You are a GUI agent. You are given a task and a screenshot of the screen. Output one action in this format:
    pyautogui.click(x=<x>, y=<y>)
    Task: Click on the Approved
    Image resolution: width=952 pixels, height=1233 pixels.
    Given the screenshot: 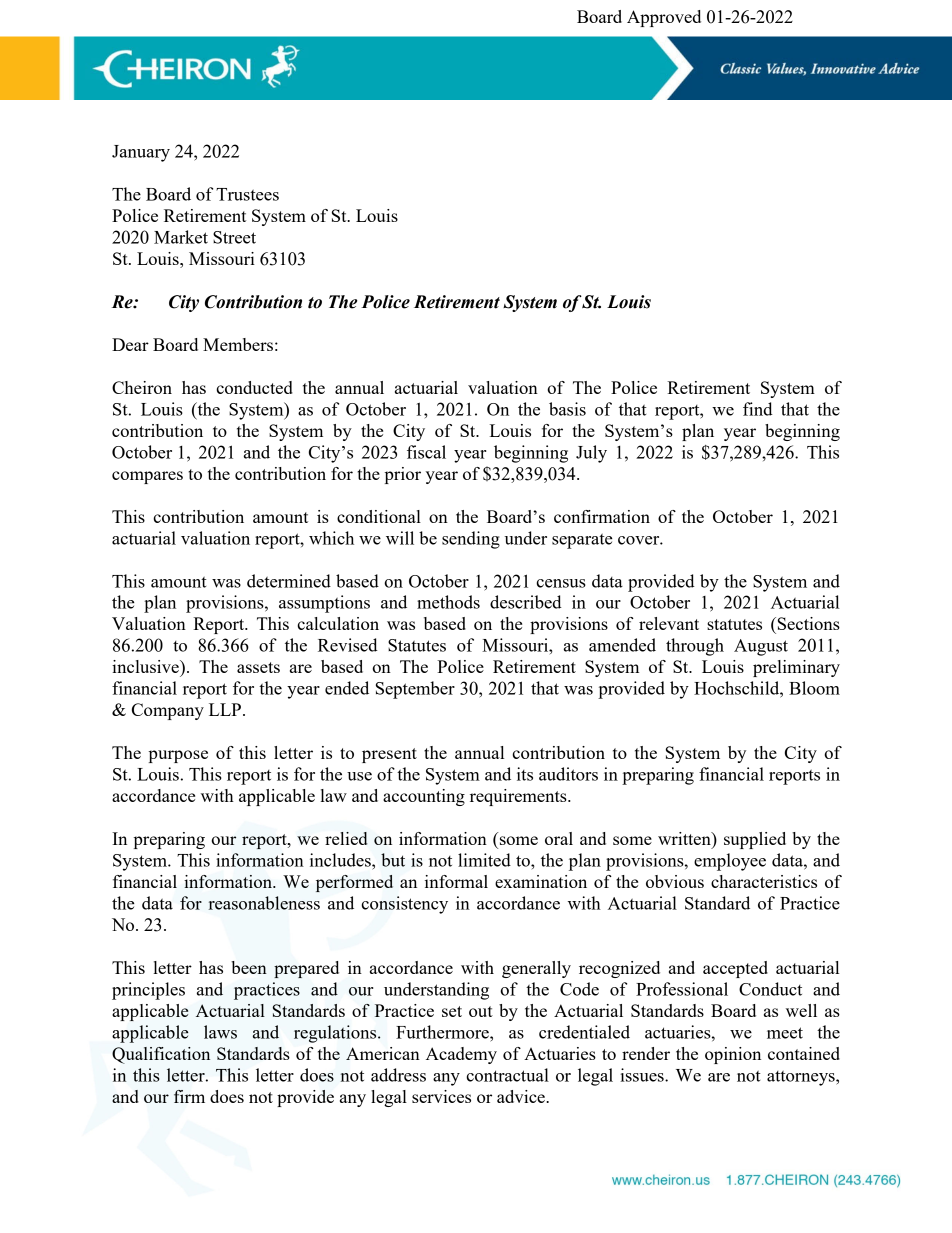 What is the action you would take?
    pyautogui.click(x=664, y=18)
